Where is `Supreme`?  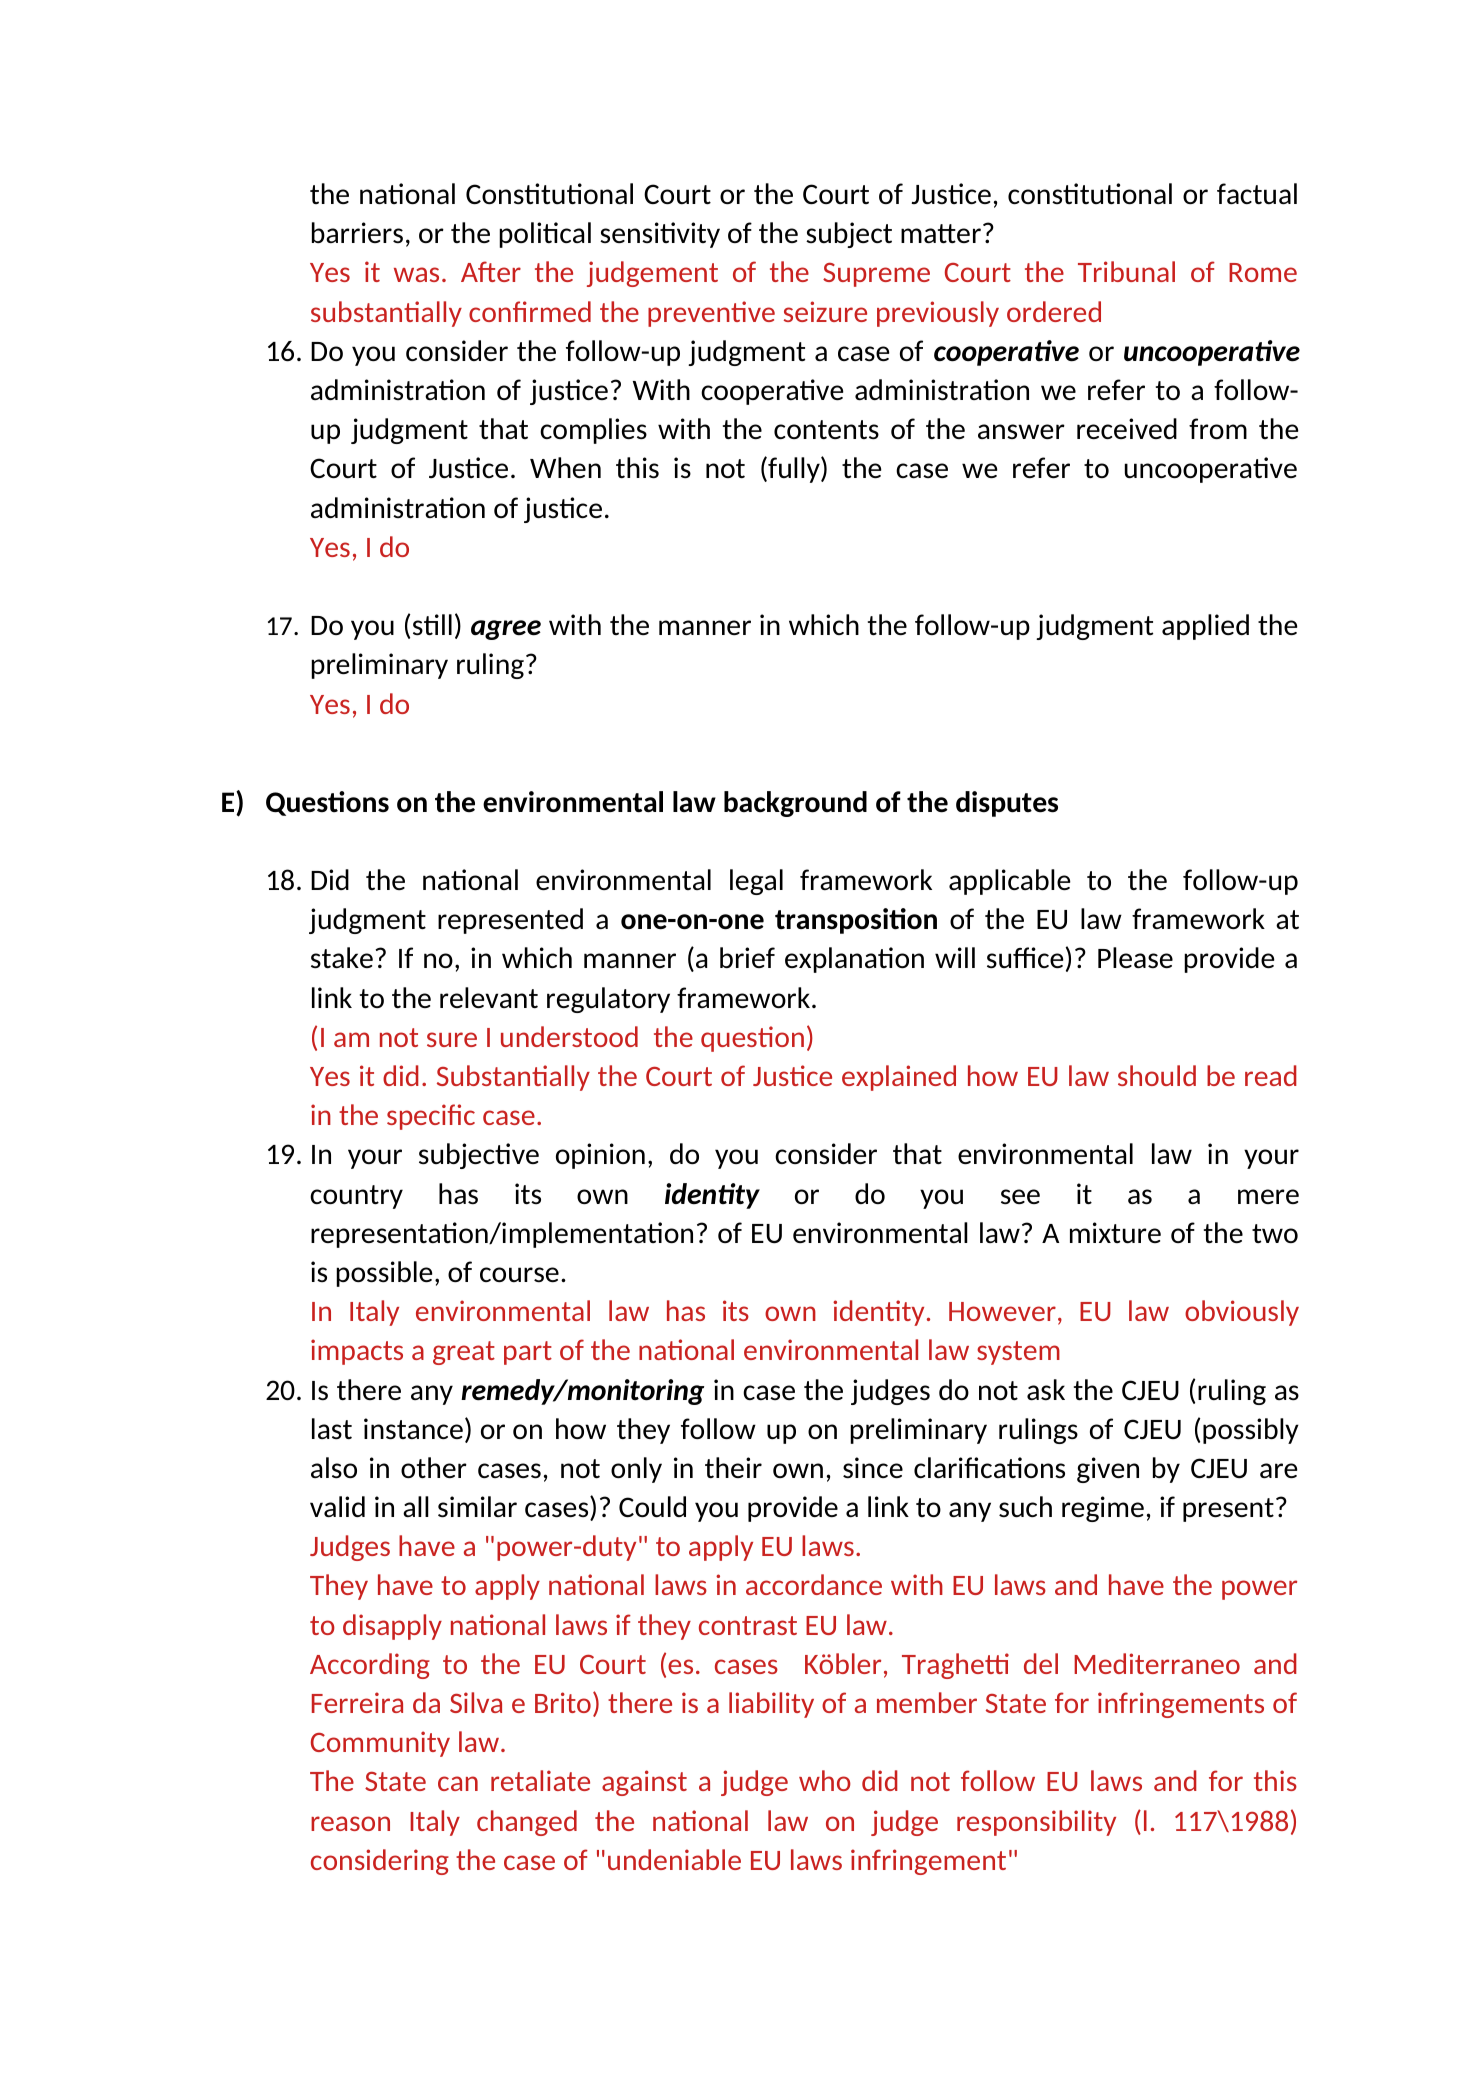
Supreme is located at coordinates (876, 275).
